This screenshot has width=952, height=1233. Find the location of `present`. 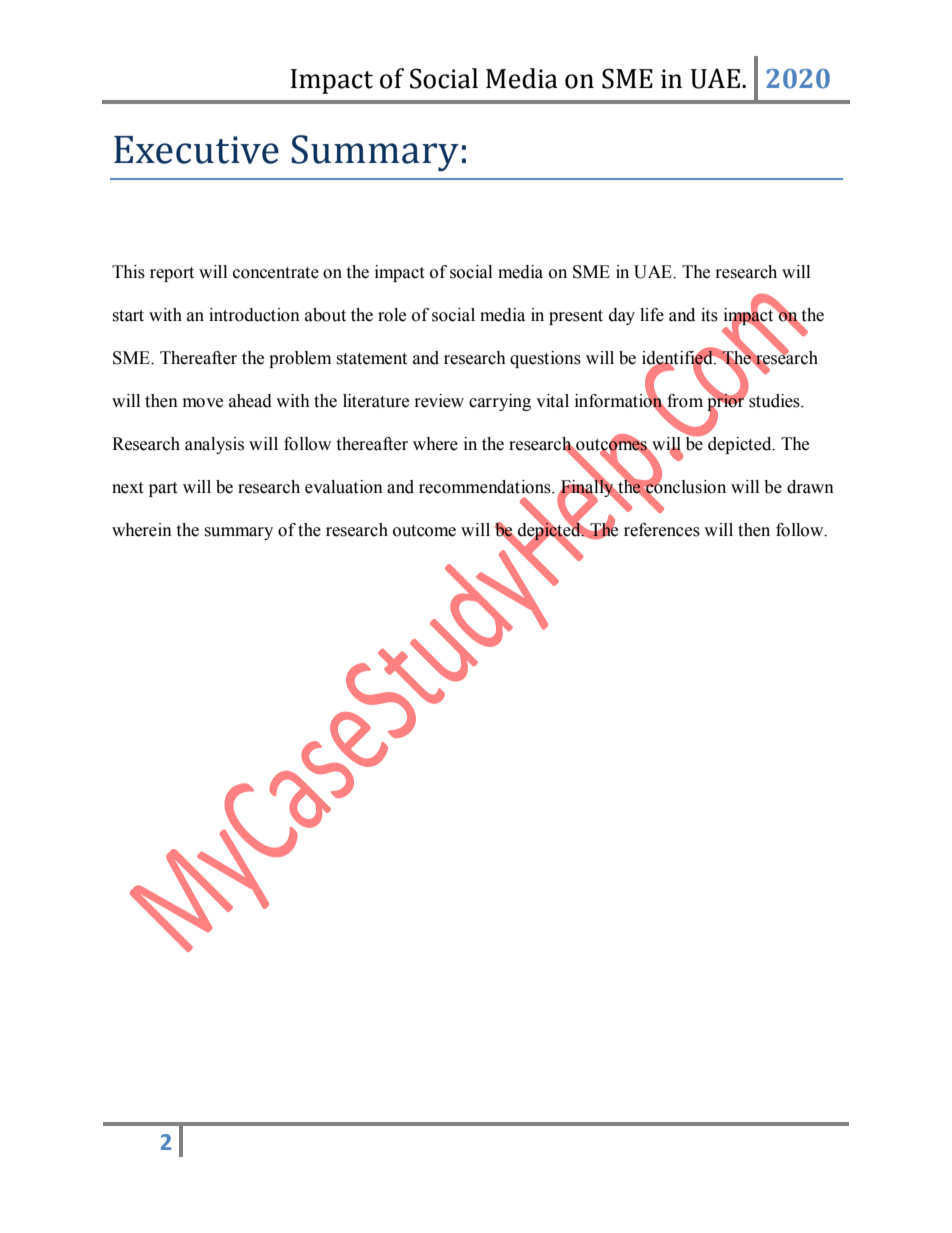

present is located at coordinates (576, 317).
